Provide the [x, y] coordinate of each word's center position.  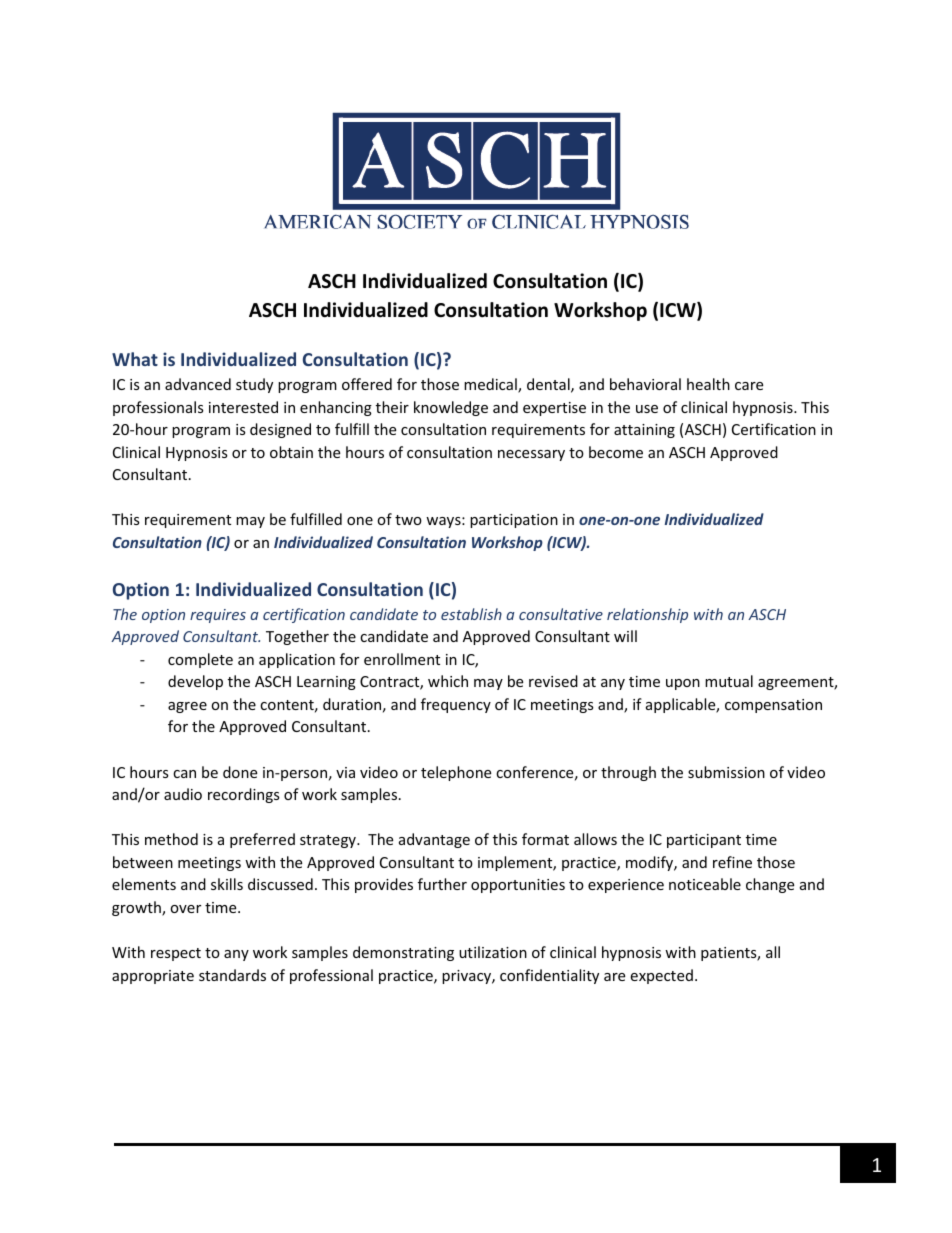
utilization [493, 952]
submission [726, 772]
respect [176, 954]
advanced [198, 384]
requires [218, 616]
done [240, 772]
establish [471, 614]
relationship [647, 615]
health [708, 384]
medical [491, 385]
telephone [456, 773]
